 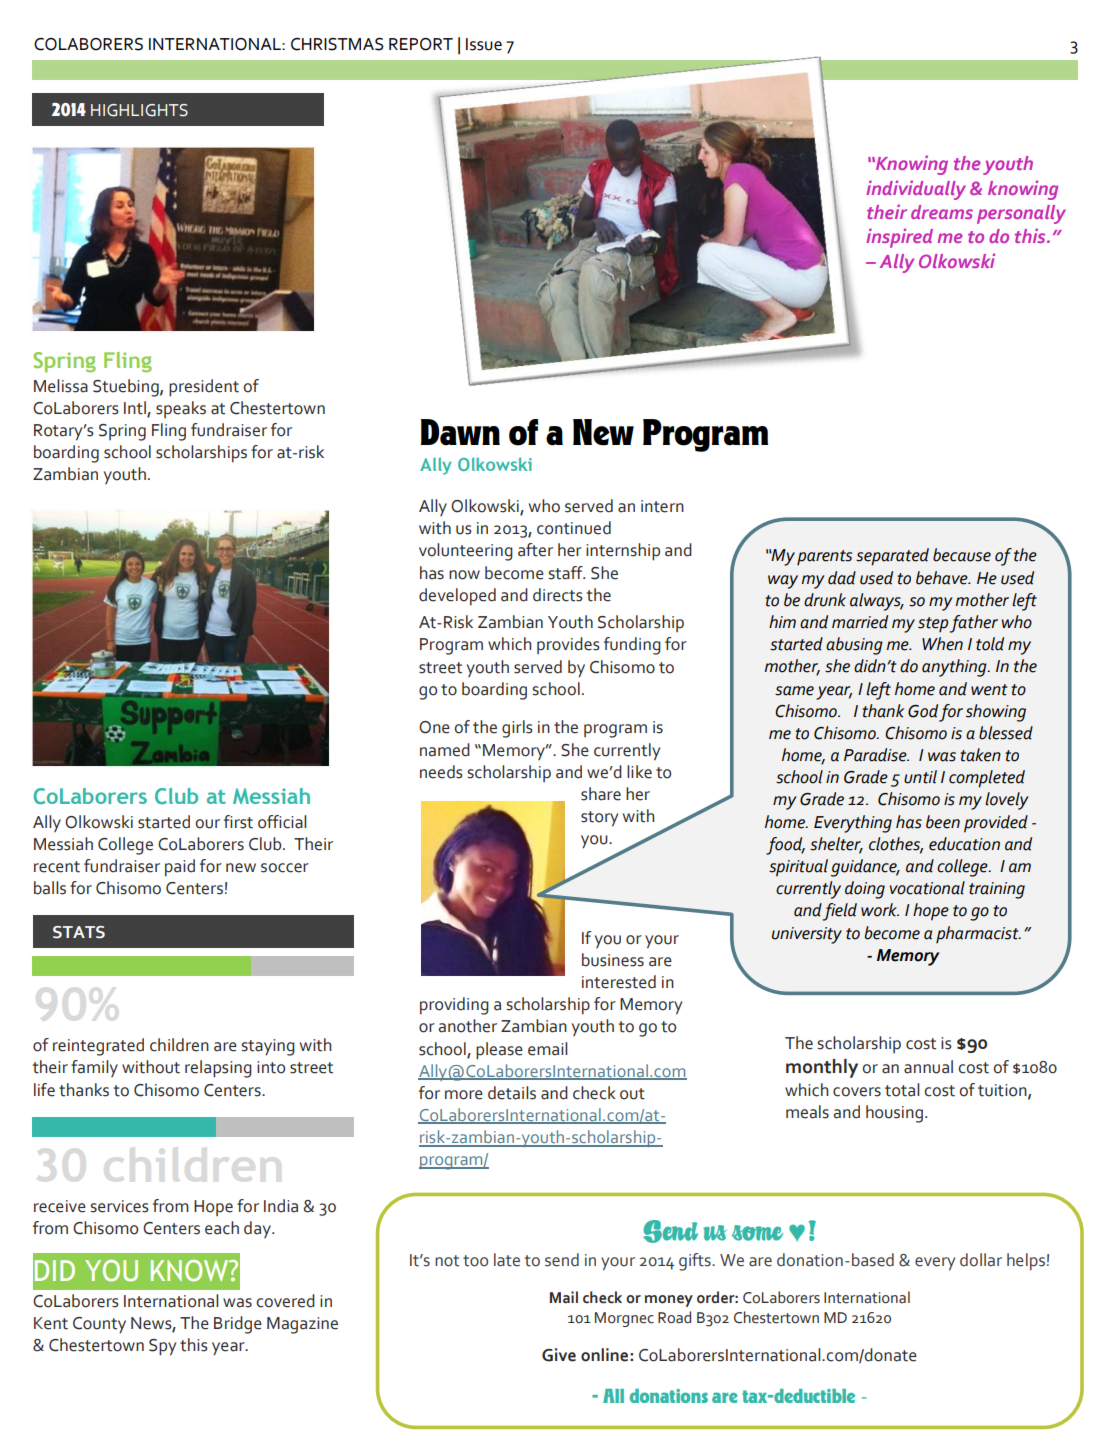 What do you see at coordinates (512, 1093) in the page?
I see `details` at bounding box center [512, 1093].
